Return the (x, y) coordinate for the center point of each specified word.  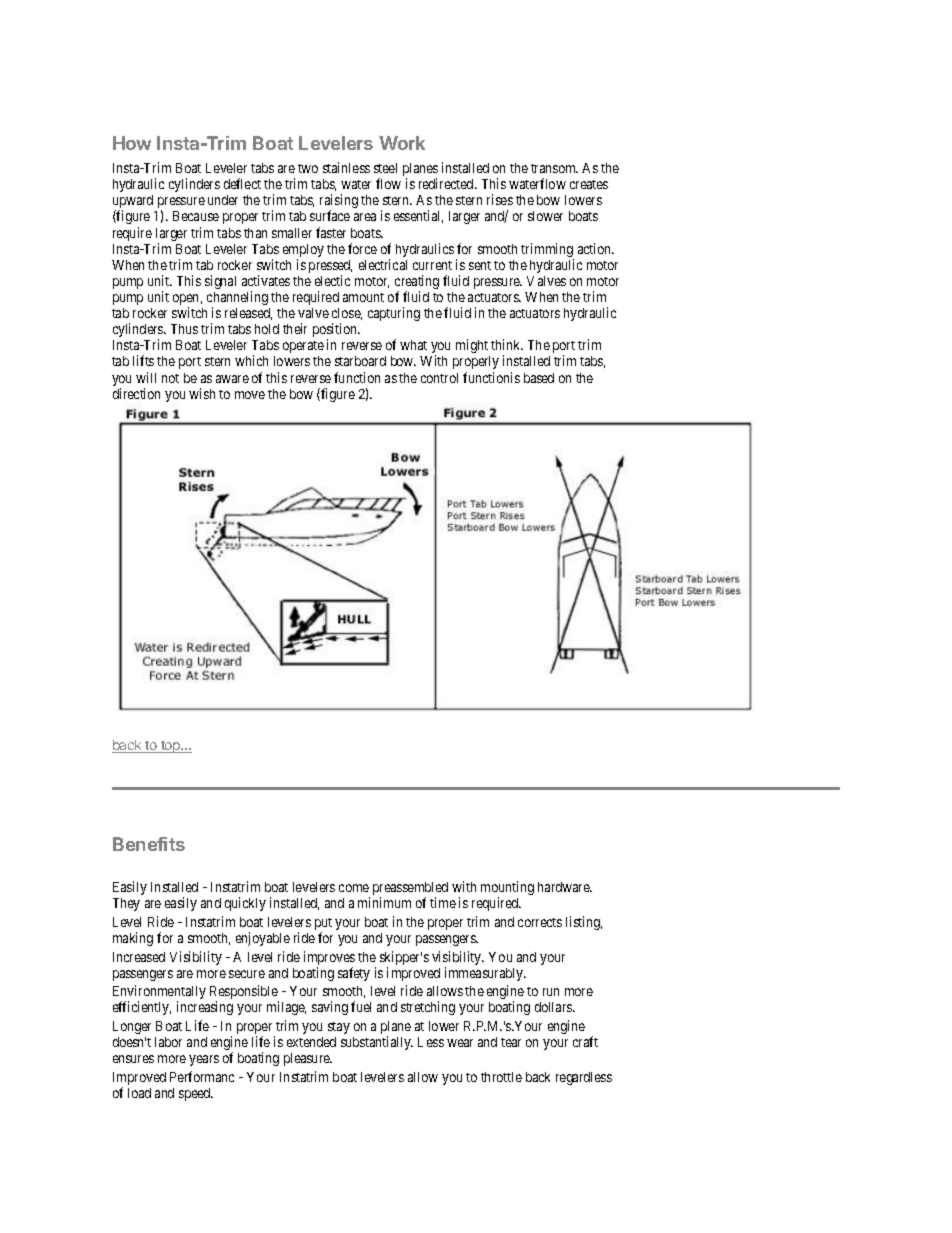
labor (168, 1042)
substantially (377, 1043)
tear (511, 1042)
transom (554, 168)
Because (196, 216)
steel (385, 168)
